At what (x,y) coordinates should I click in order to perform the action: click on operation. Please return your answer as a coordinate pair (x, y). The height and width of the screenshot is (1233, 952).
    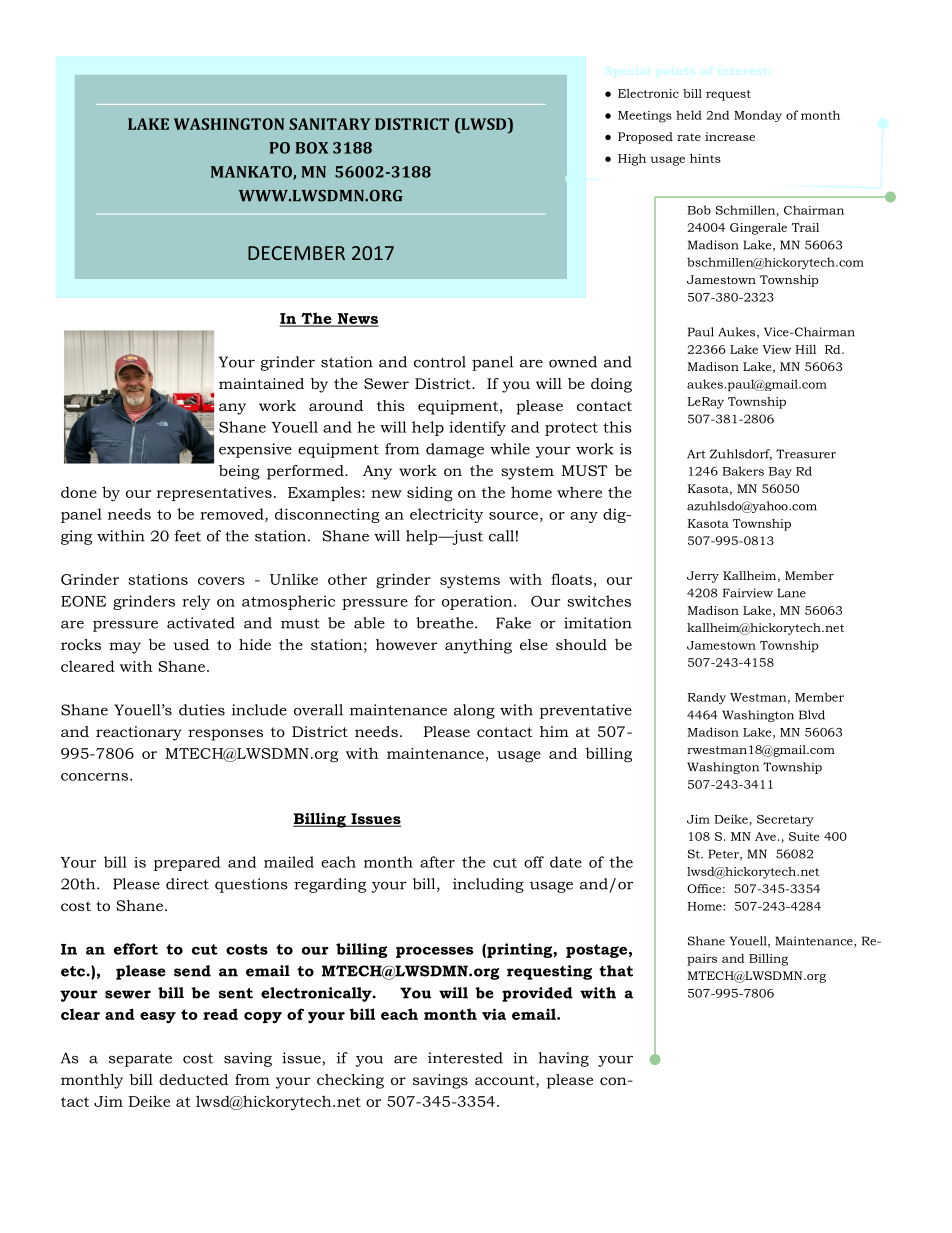
    Looking at the image, I should click on (478, 602).
